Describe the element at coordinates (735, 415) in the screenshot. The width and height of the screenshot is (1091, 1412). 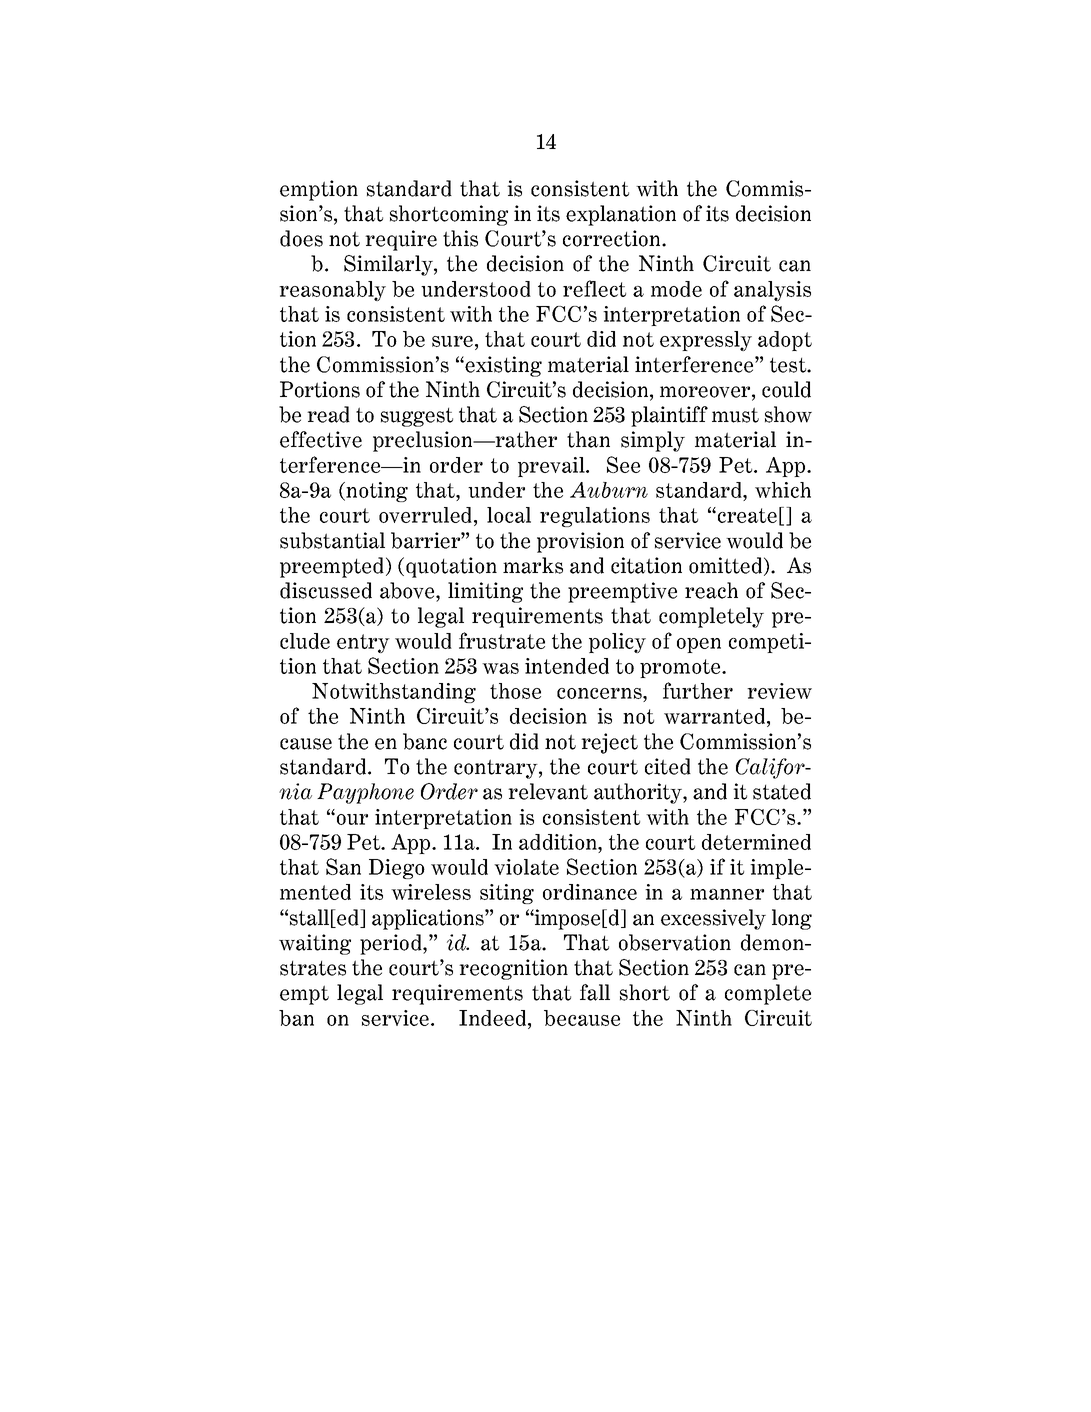
I see `must` at that location.
